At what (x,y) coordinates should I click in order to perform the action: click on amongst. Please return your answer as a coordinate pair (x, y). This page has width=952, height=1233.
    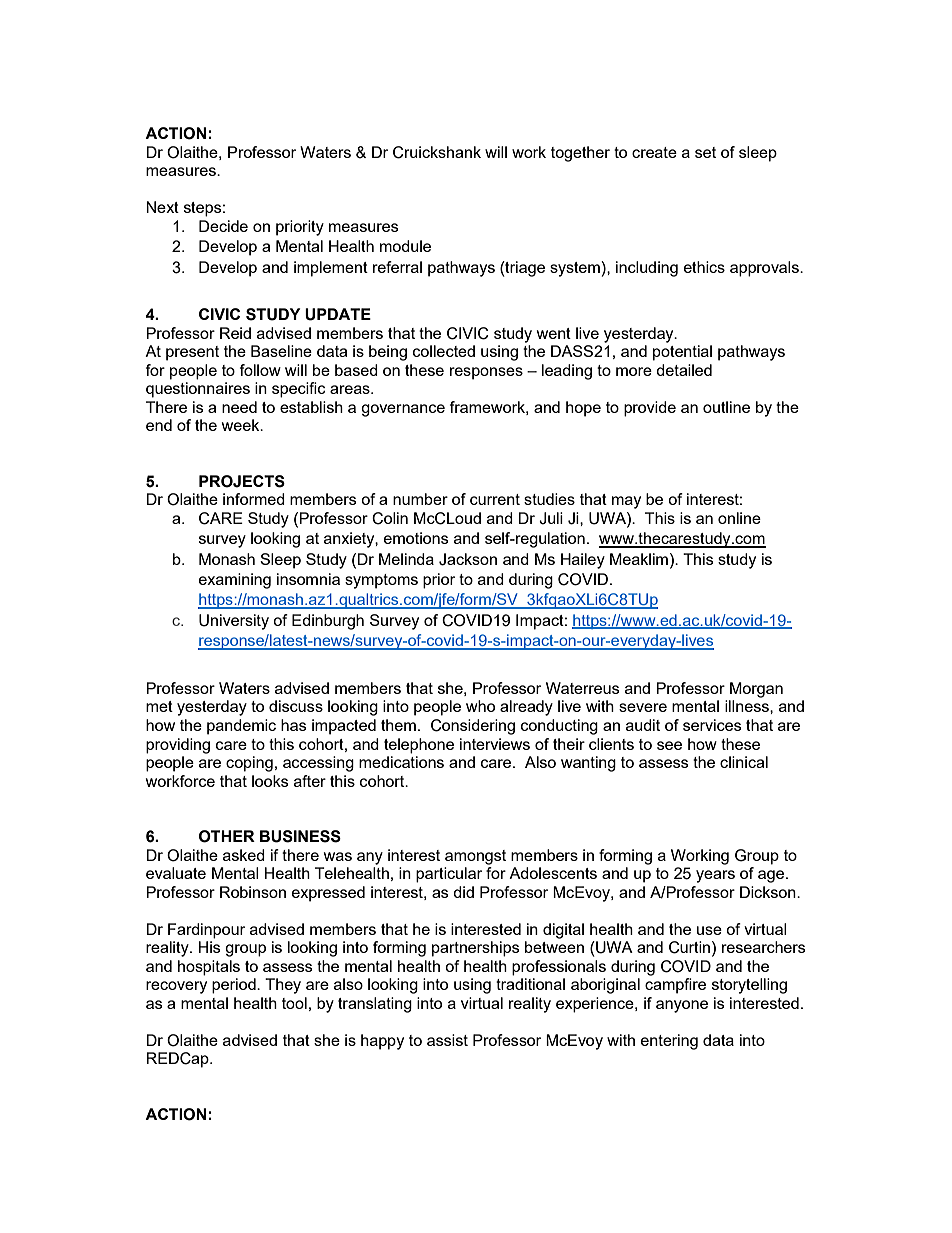
    Looking at the image, I should click on (475, 857).
